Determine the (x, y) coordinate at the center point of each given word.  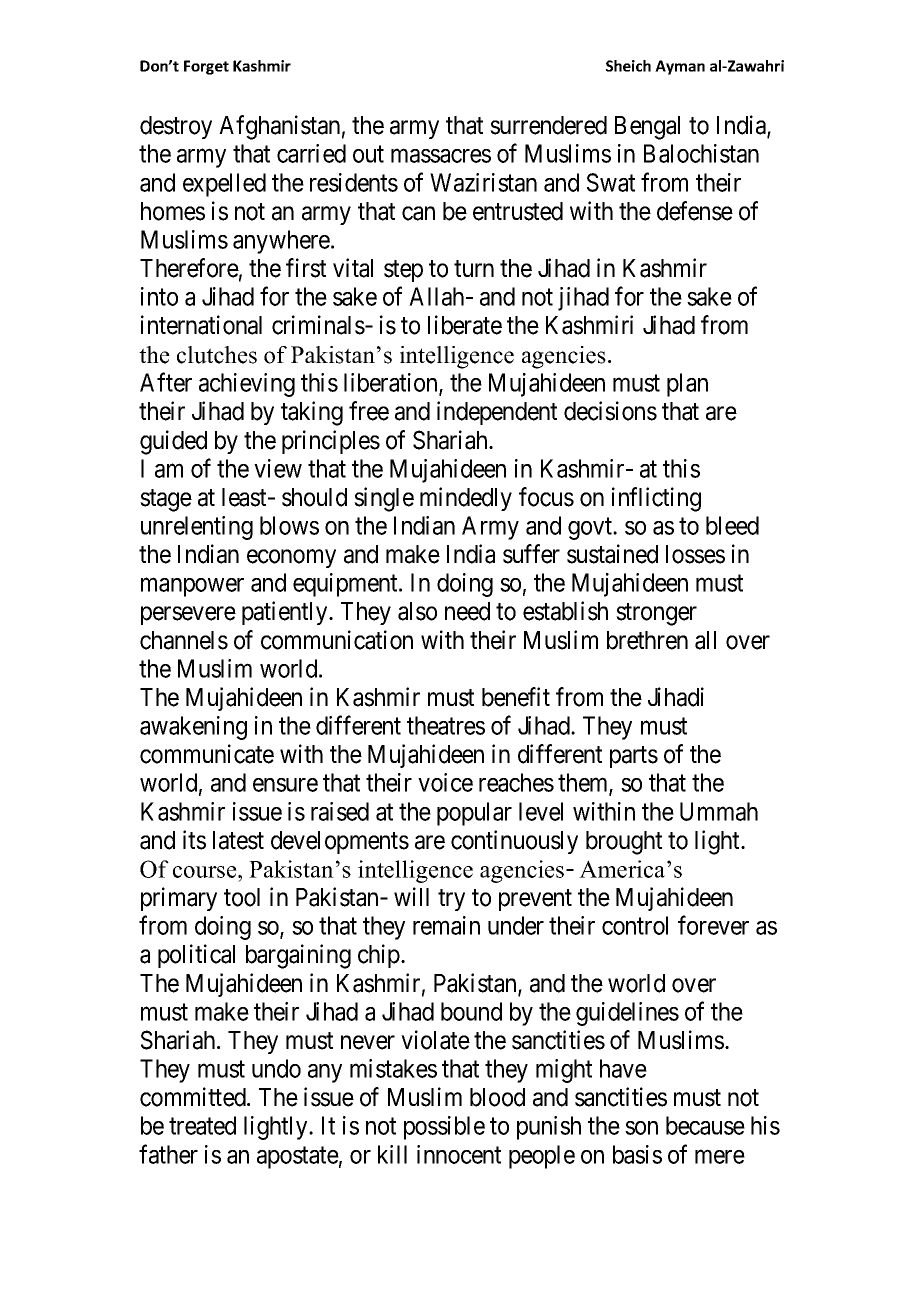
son (641, 1128)
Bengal (647, 128)
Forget (206, 67)
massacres (441, 156)
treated (202, 1125)
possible (444, 1128)
